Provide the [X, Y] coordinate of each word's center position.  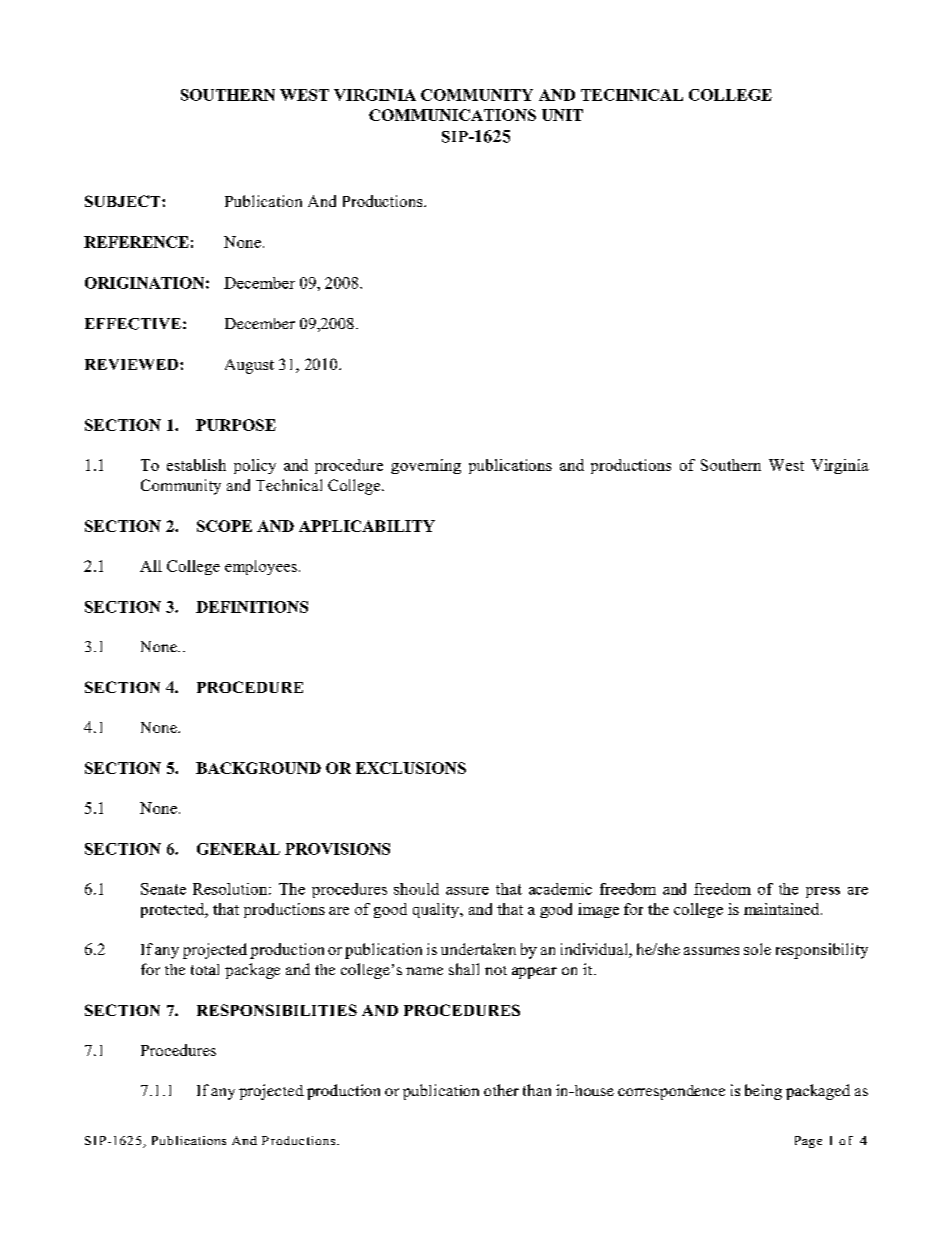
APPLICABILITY [367, 526]
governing [426, 466]
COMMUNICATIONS [452, 115]
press [823, 892]
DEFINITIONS [252, 607]
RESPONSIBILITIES [277, 1010]
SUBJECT [124, 201]
